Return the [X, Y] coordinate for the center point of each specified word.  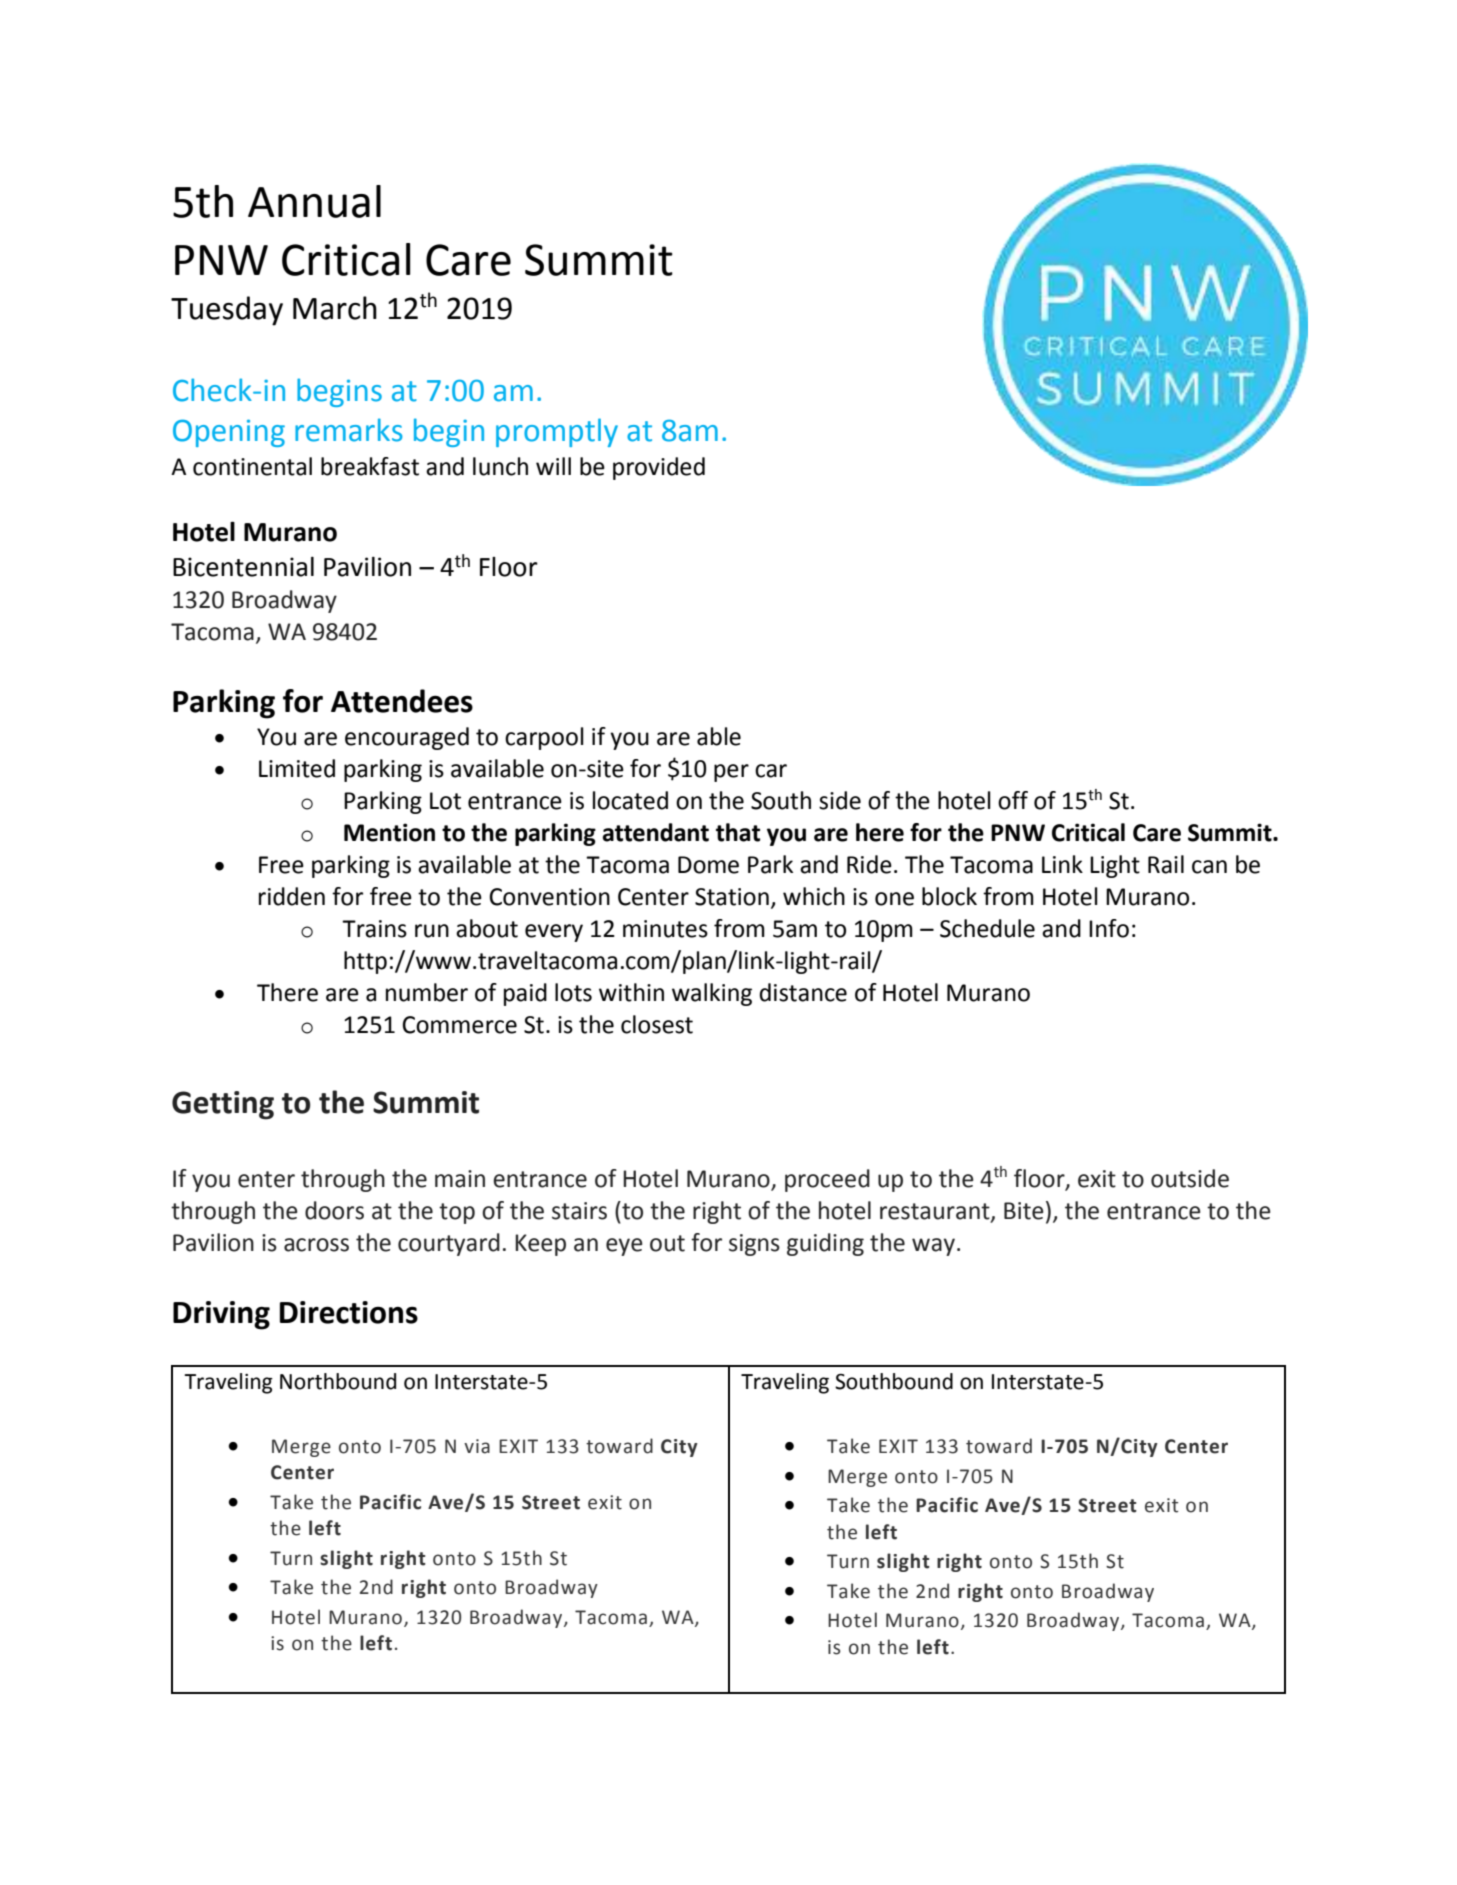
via [477, 1446]
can [1209, 867]
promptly [557, 432]
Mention [389, 832]
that [738, 832]
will [553, 466]
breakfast [370, 466]
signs [754, 1245]
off [1013, 800]
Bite [1024, 1211]
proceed [827, 1180]
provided [659, 468]
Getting [223, 1105]
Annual [314, 201]
